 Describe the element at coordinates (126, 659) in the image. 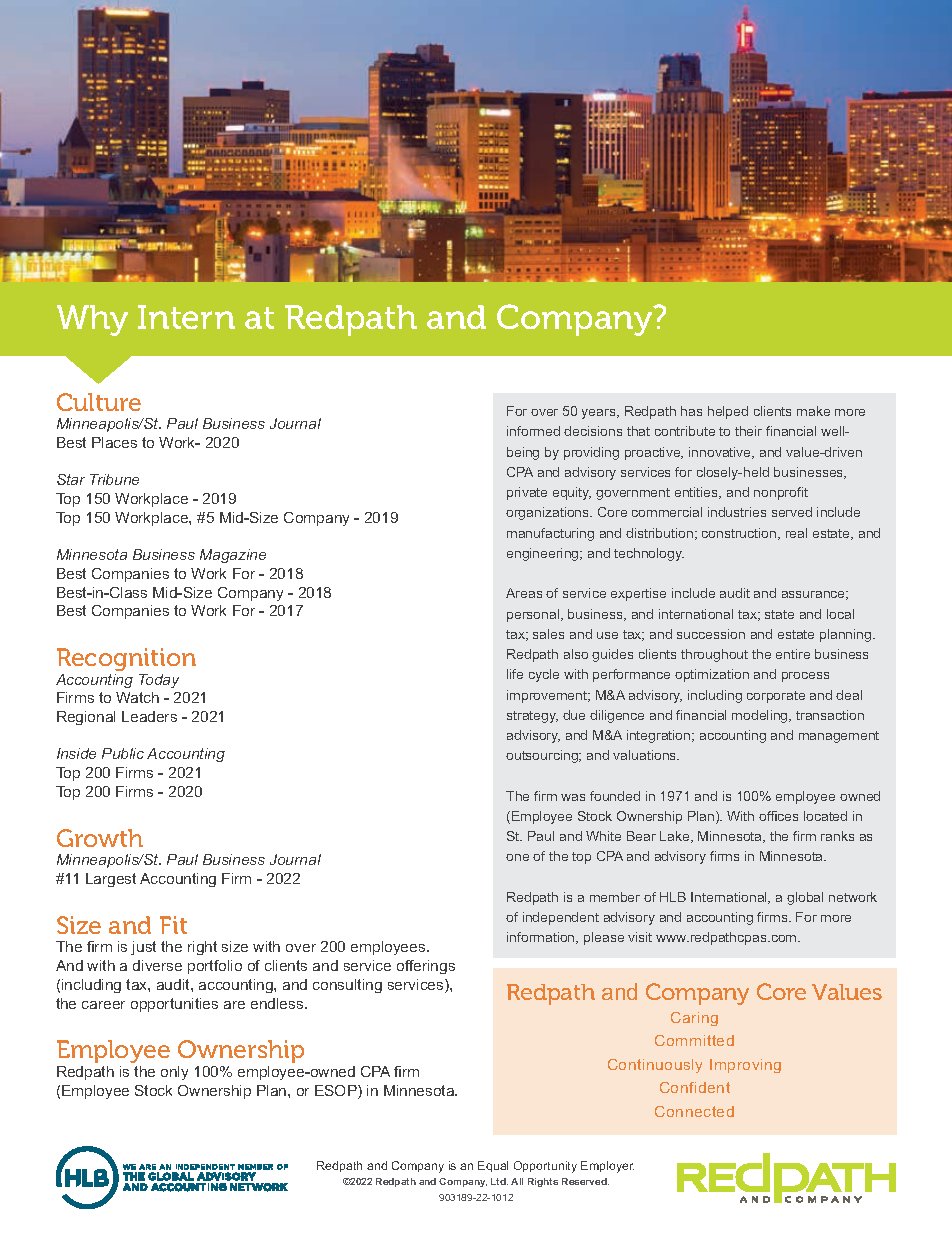

I see `Recognition` at that location.
